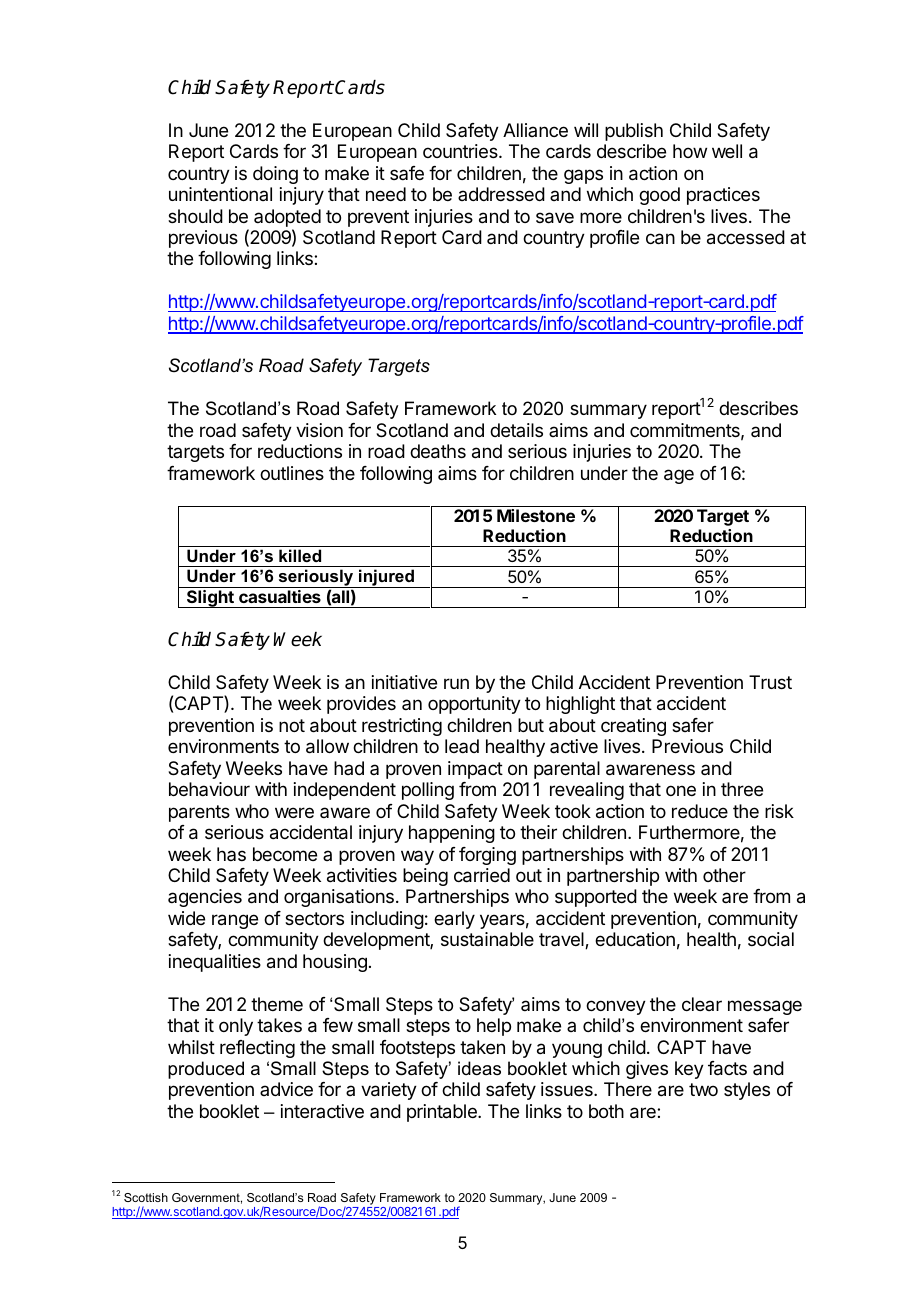 This page has height=1308, width=924. What do you see at coordinates (536, 515) in the page?
I see `Milestone` at bounding box center [536, 515].
